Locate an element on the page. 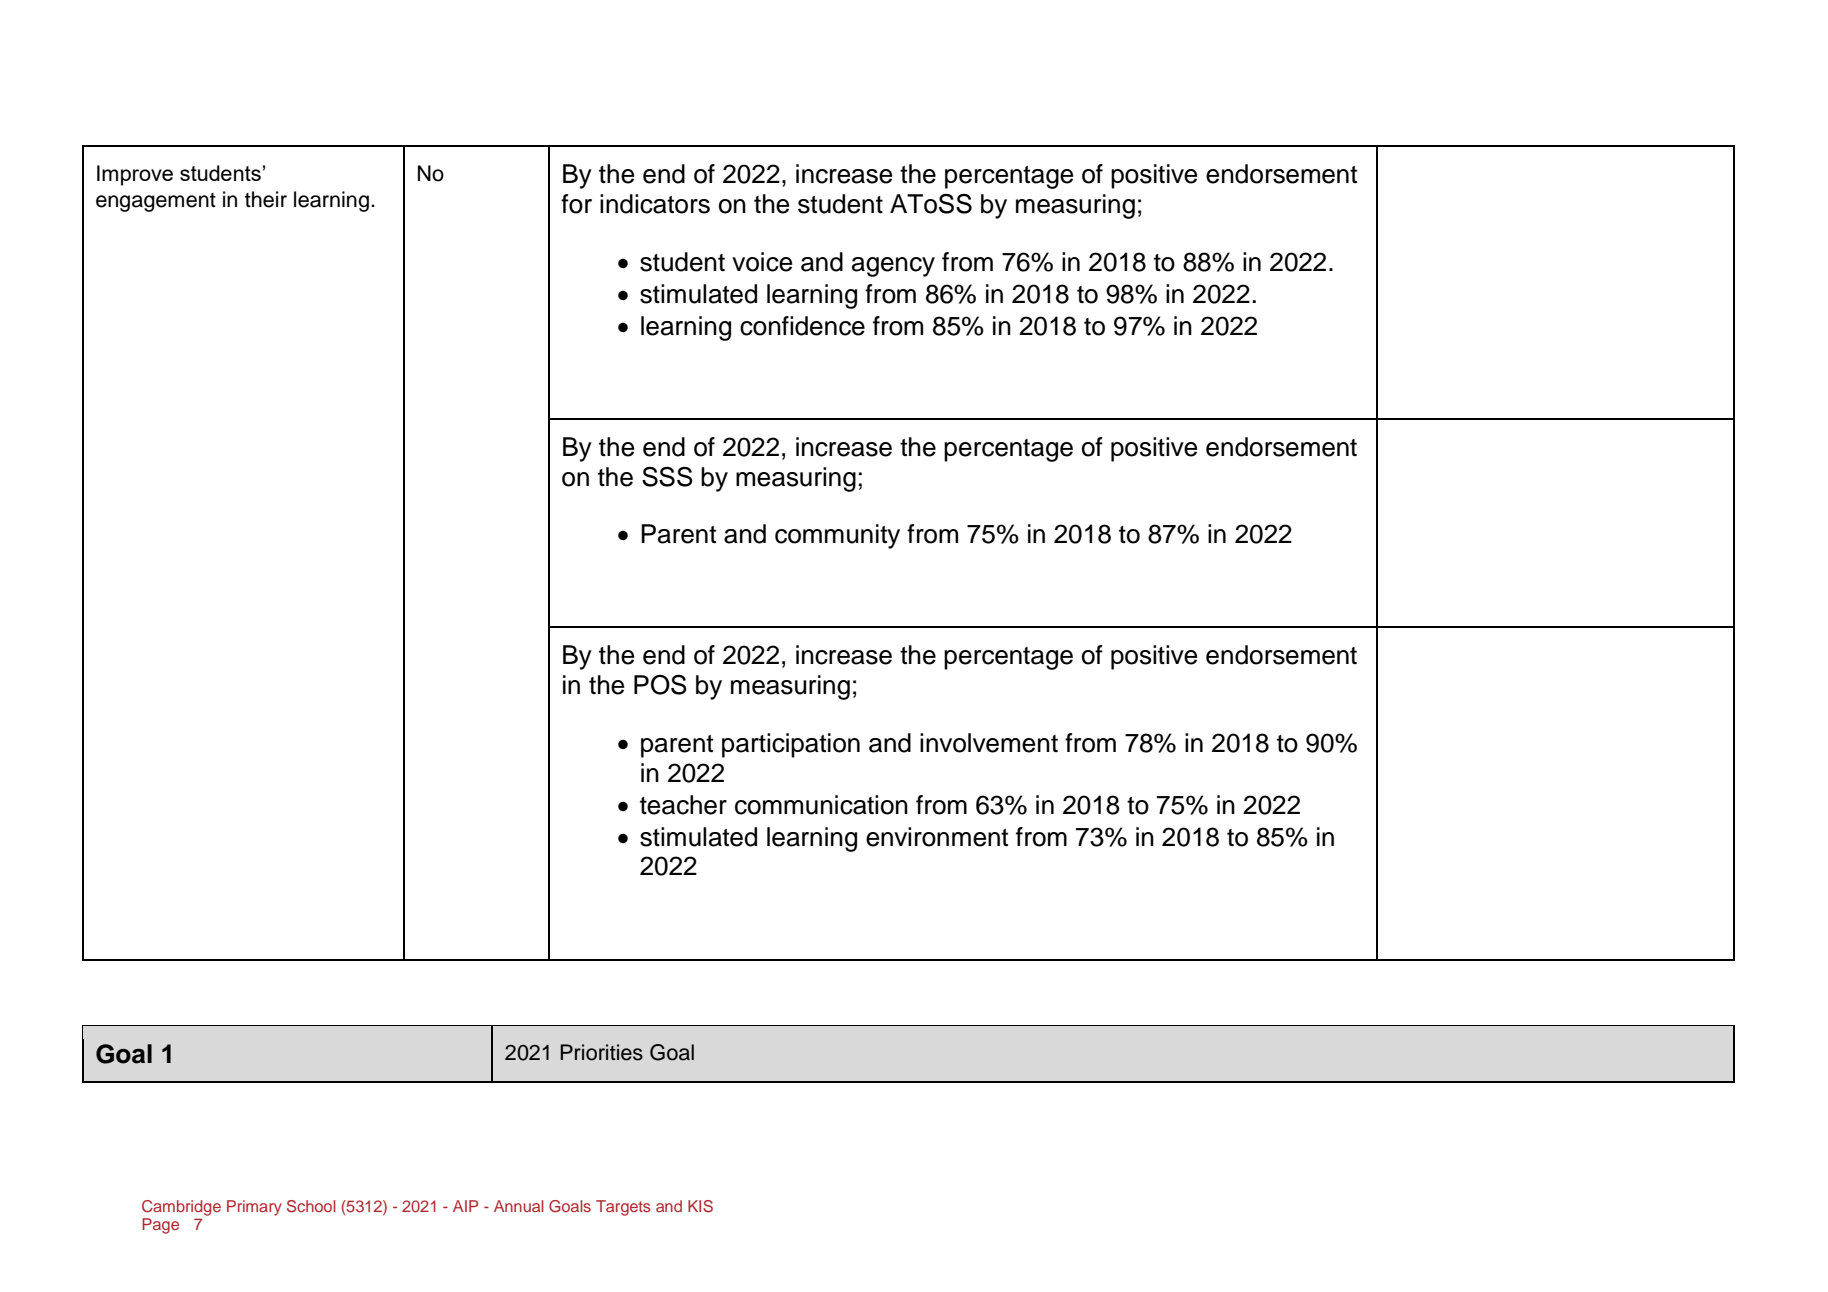 Image resolution: width=1828 pixels, height=1292 pixels. agency is located at coordinates (893, 267).
